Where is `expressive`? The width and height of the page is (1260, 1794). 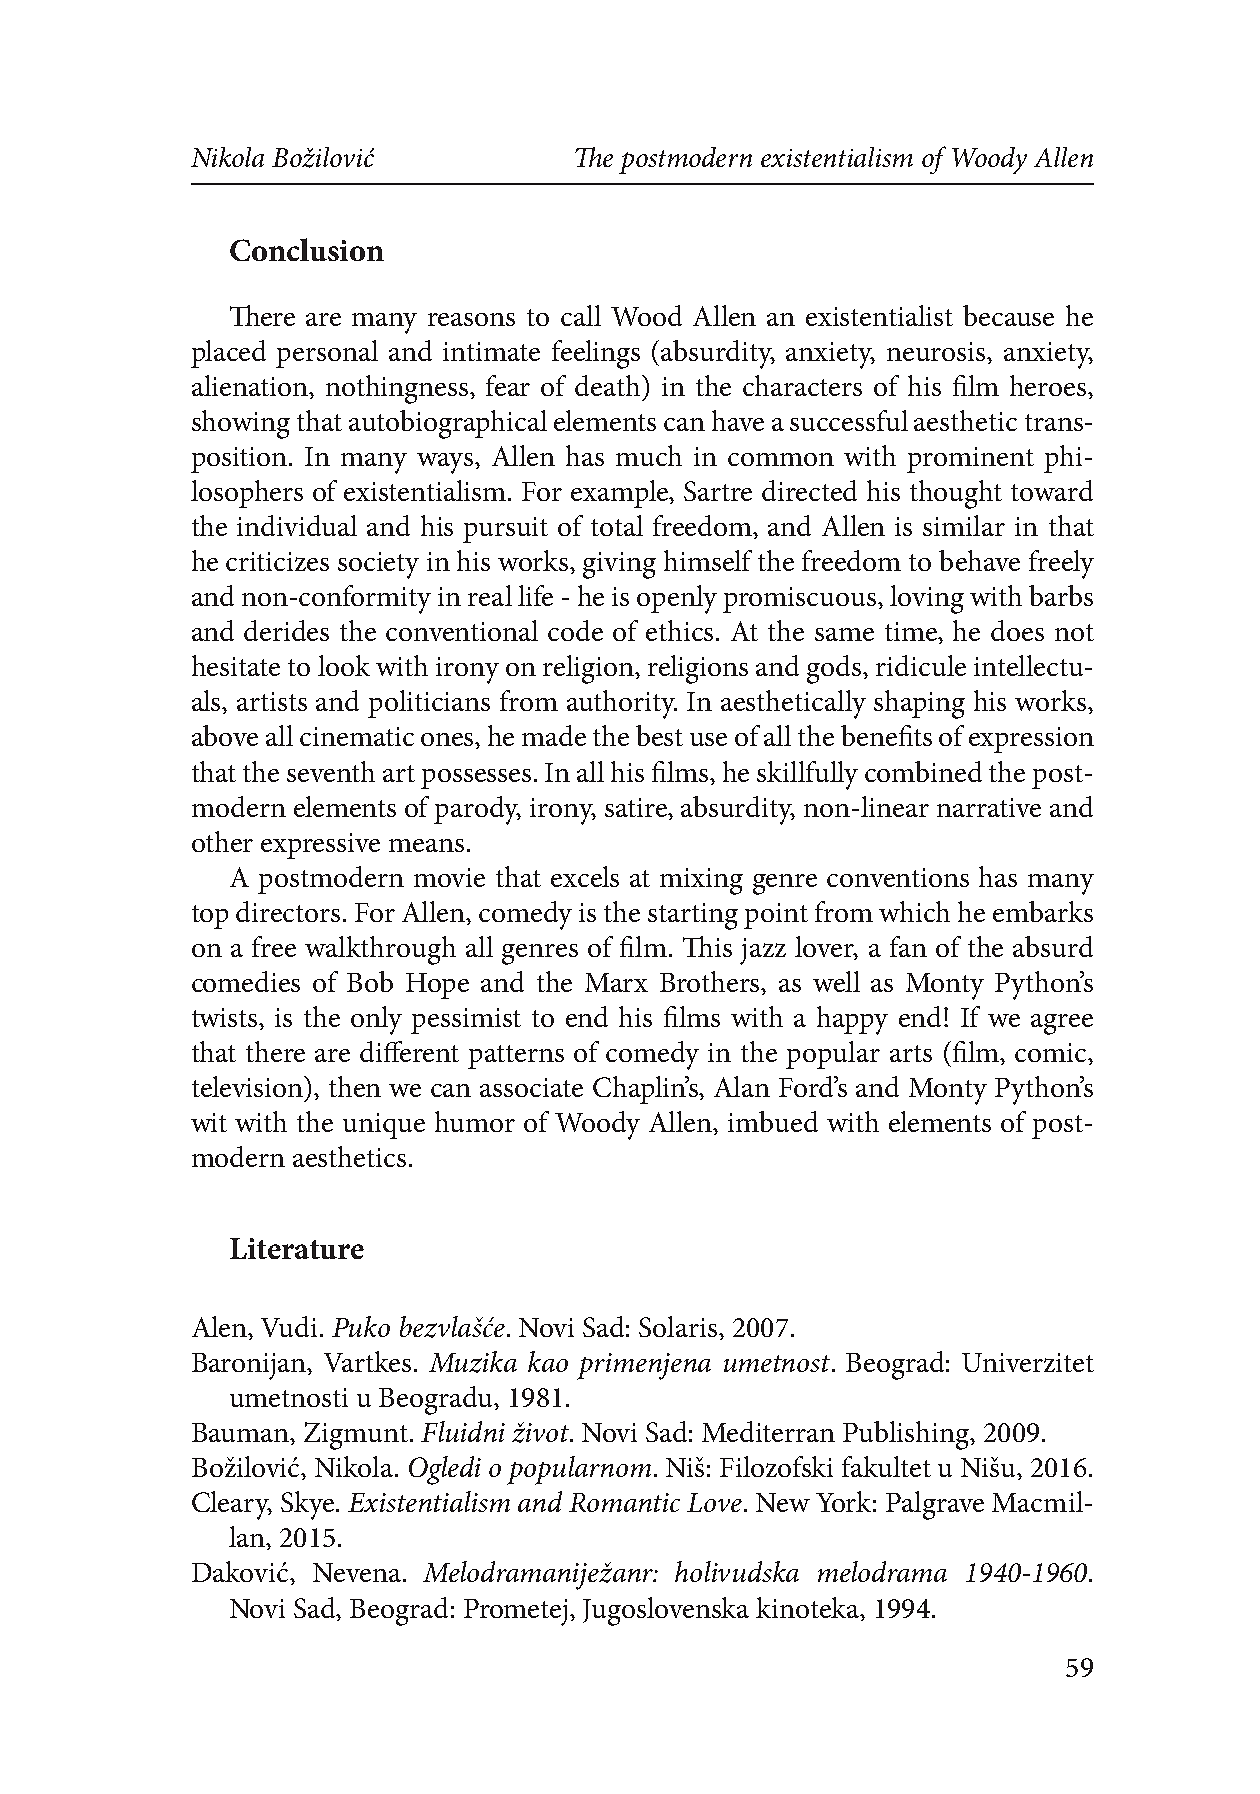 expressive is located at coordinates (320, 846).
